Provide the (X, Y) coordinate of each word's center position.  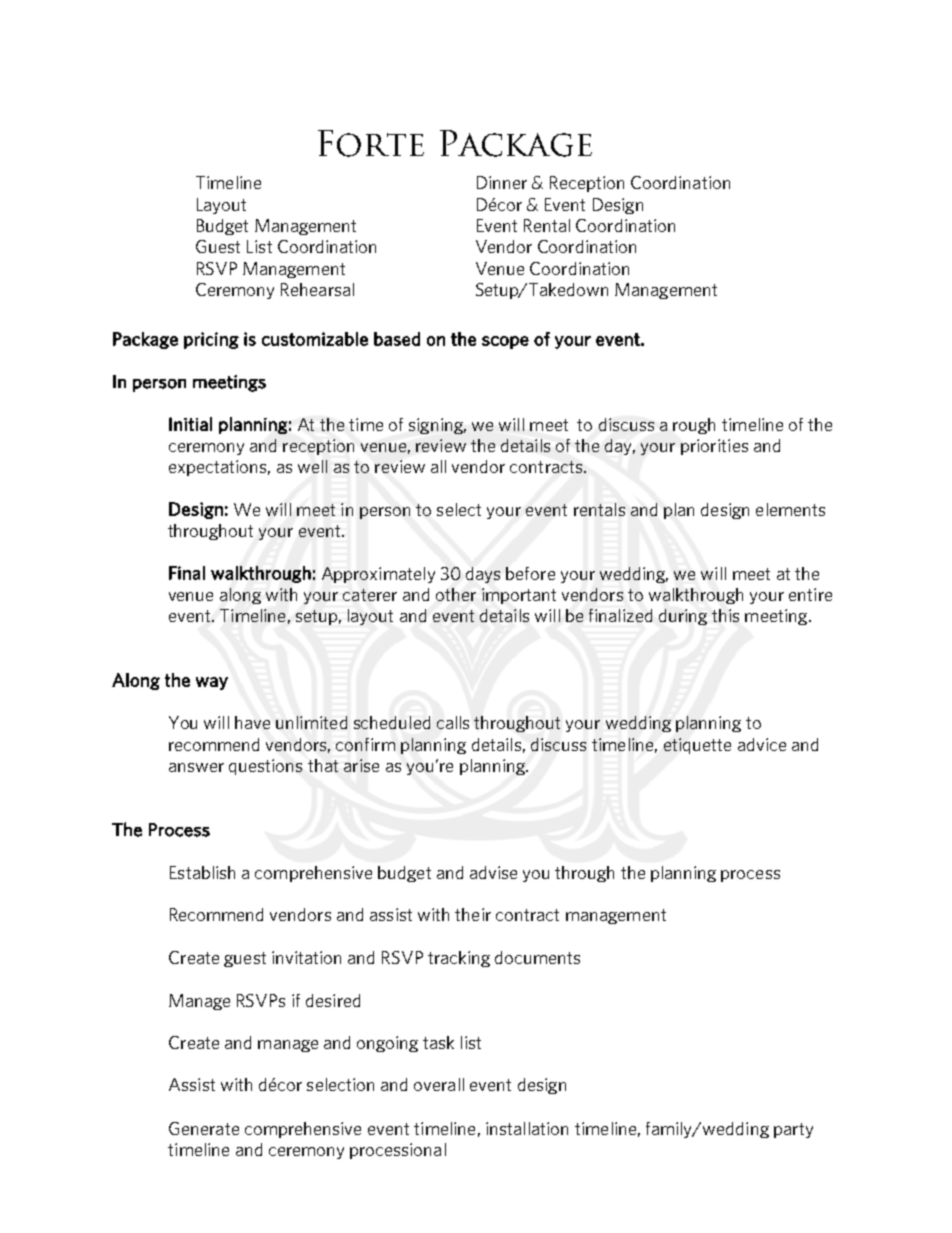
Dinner (502, 182)
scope (505, 342)
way (212, 683)
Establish (202, 872)
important (519, 596)
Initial (190, 424)
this (725, 615)
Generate (204, 1128)
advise (493, 872)
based (397, 339)
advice (762, 744)
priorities (714, 447)
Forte (371, 143)
